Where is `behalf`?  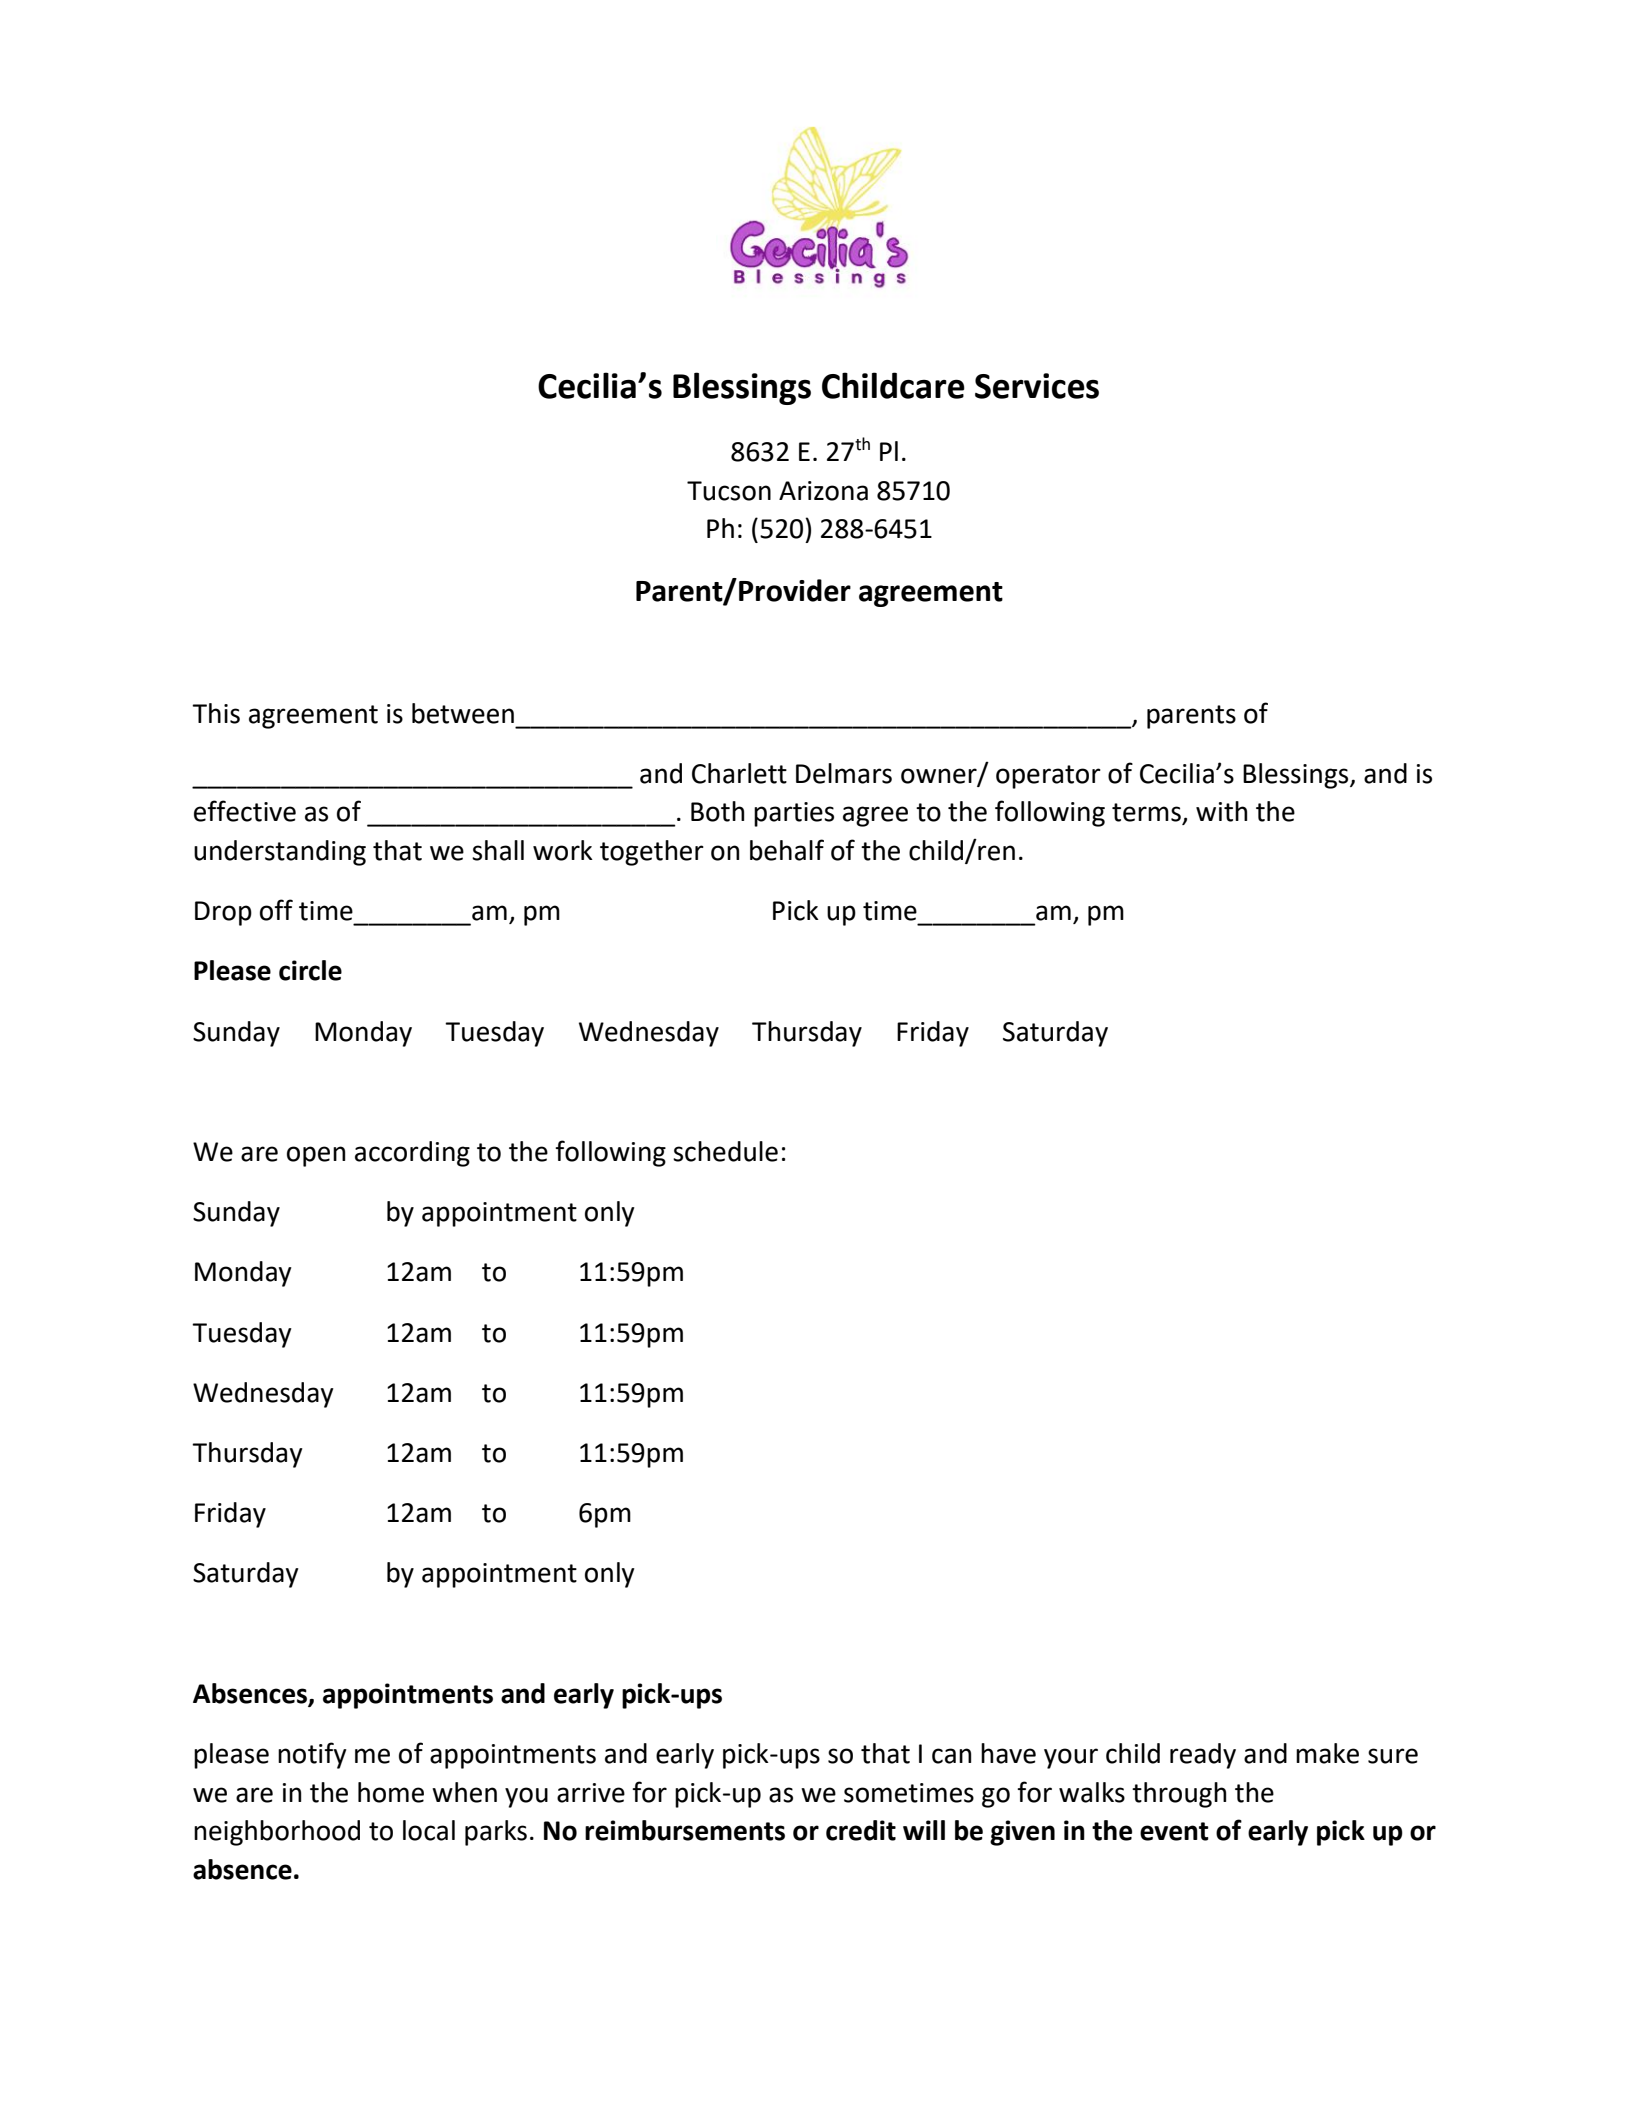 behalf is located at coordinates (787, 850).
